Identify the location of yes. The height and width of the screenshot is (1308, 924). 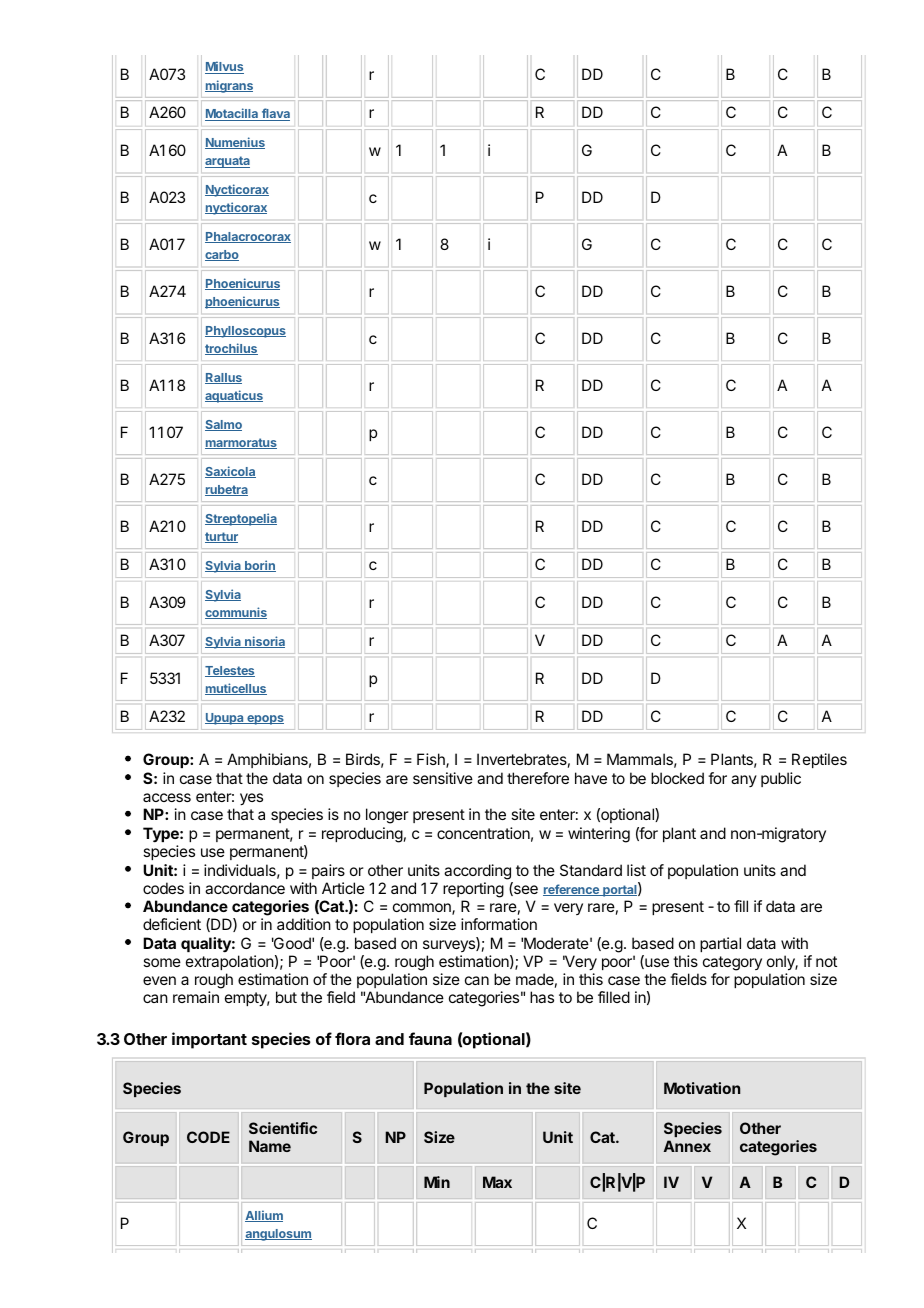
(251, 799).
